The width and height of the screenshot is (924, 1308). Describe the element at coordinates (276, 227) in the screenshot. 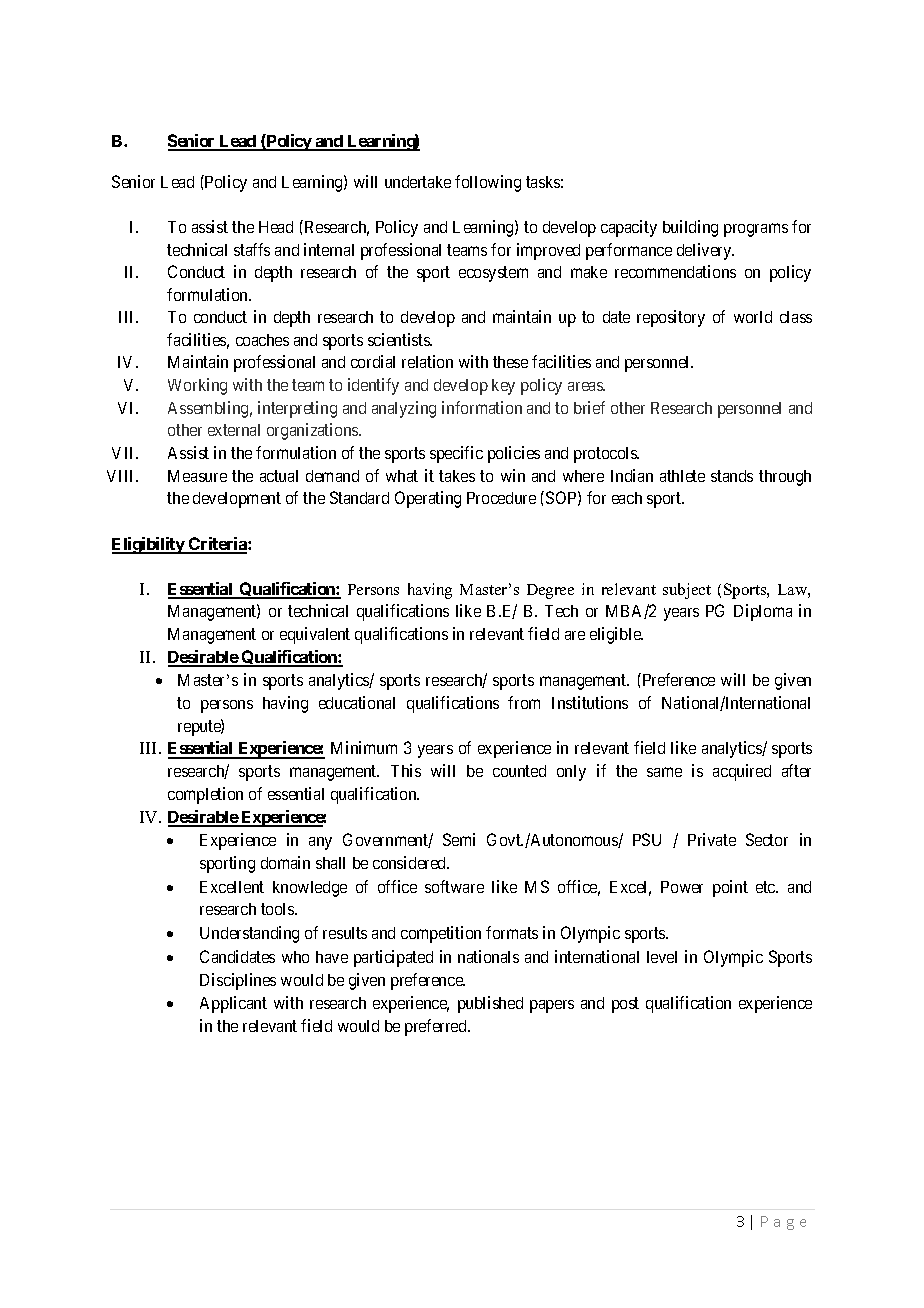

I see `Head` at that location.
